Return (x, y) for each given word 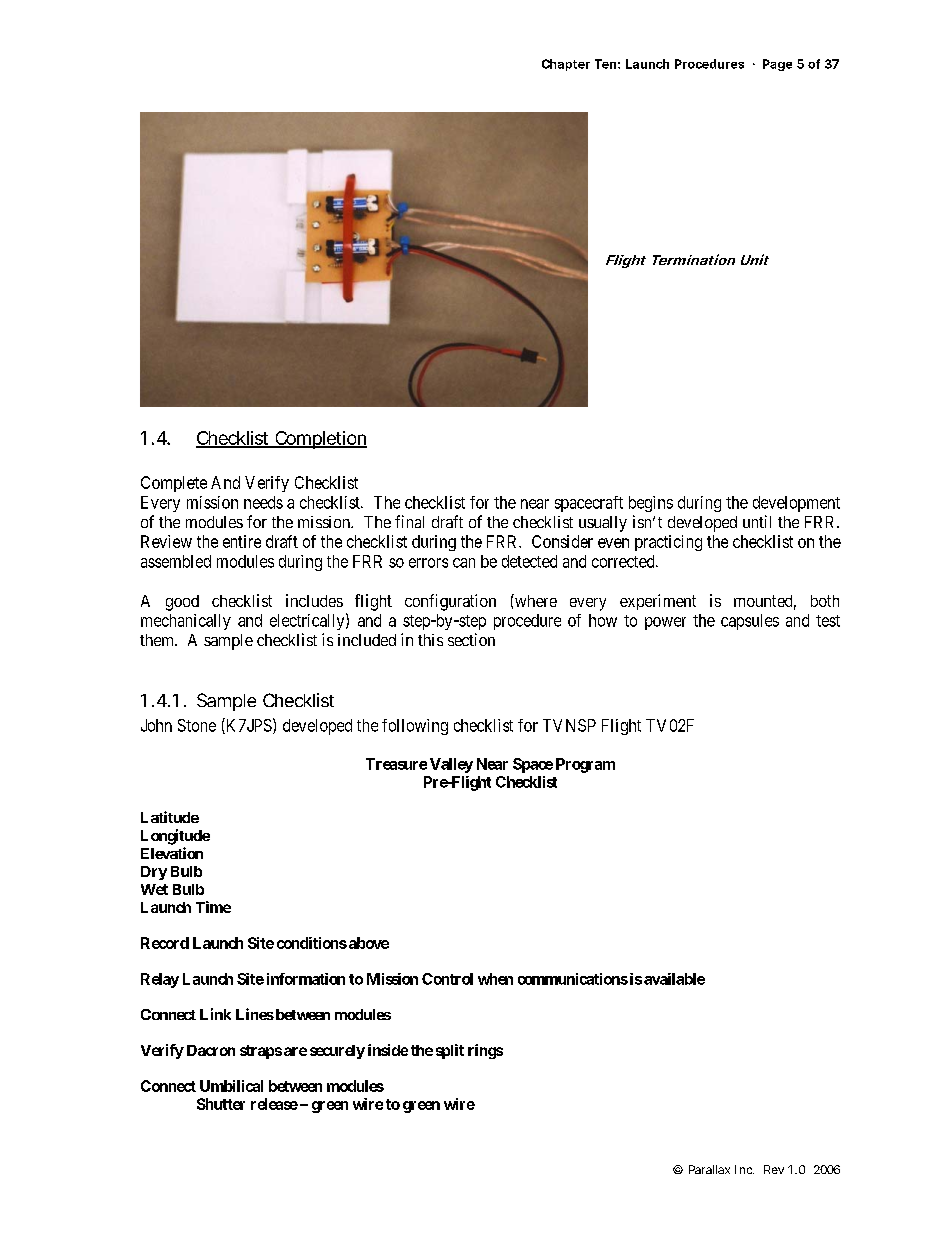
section (471, 639)
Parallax (709, 1169)
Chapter (566, 65)
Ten (605, 64)
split (450, 1051)
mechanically (186, 622)
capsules (750, 622)
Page (777, 65)
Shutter (221, 1104)
